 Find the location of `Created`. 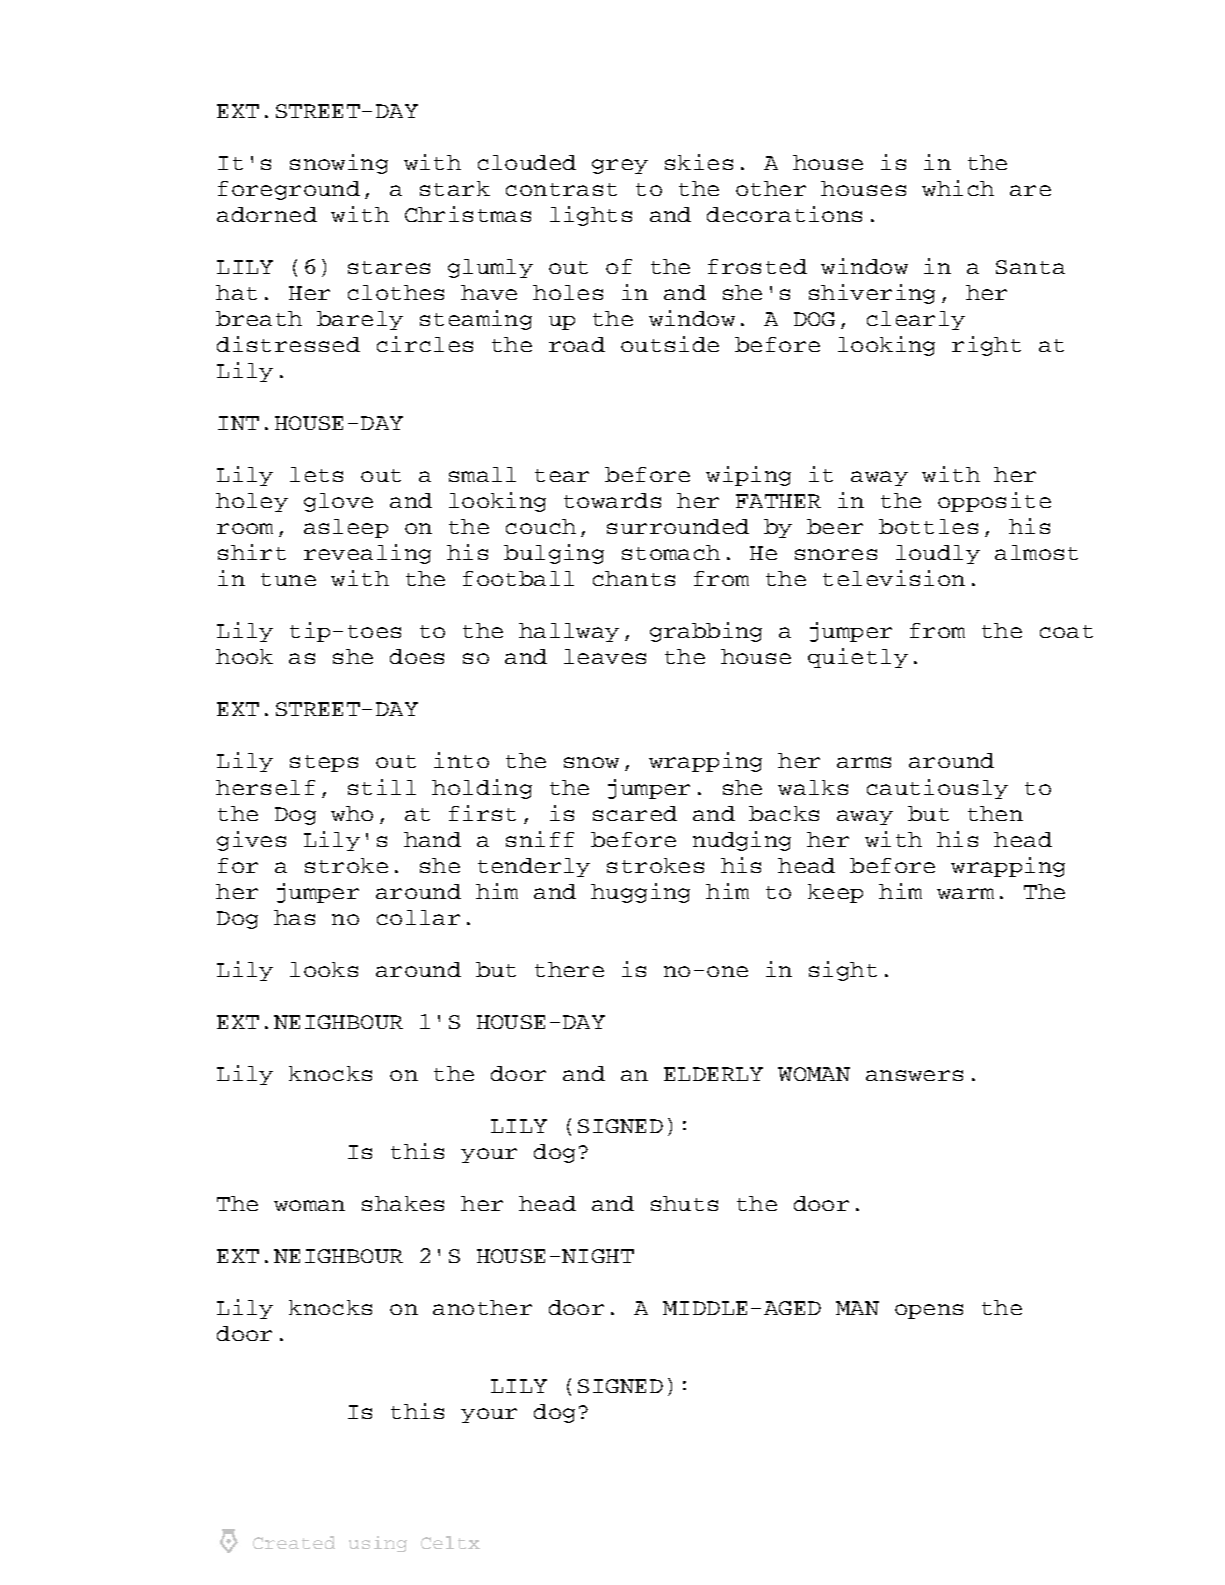

Created is located at coordinates (294, 1542).
